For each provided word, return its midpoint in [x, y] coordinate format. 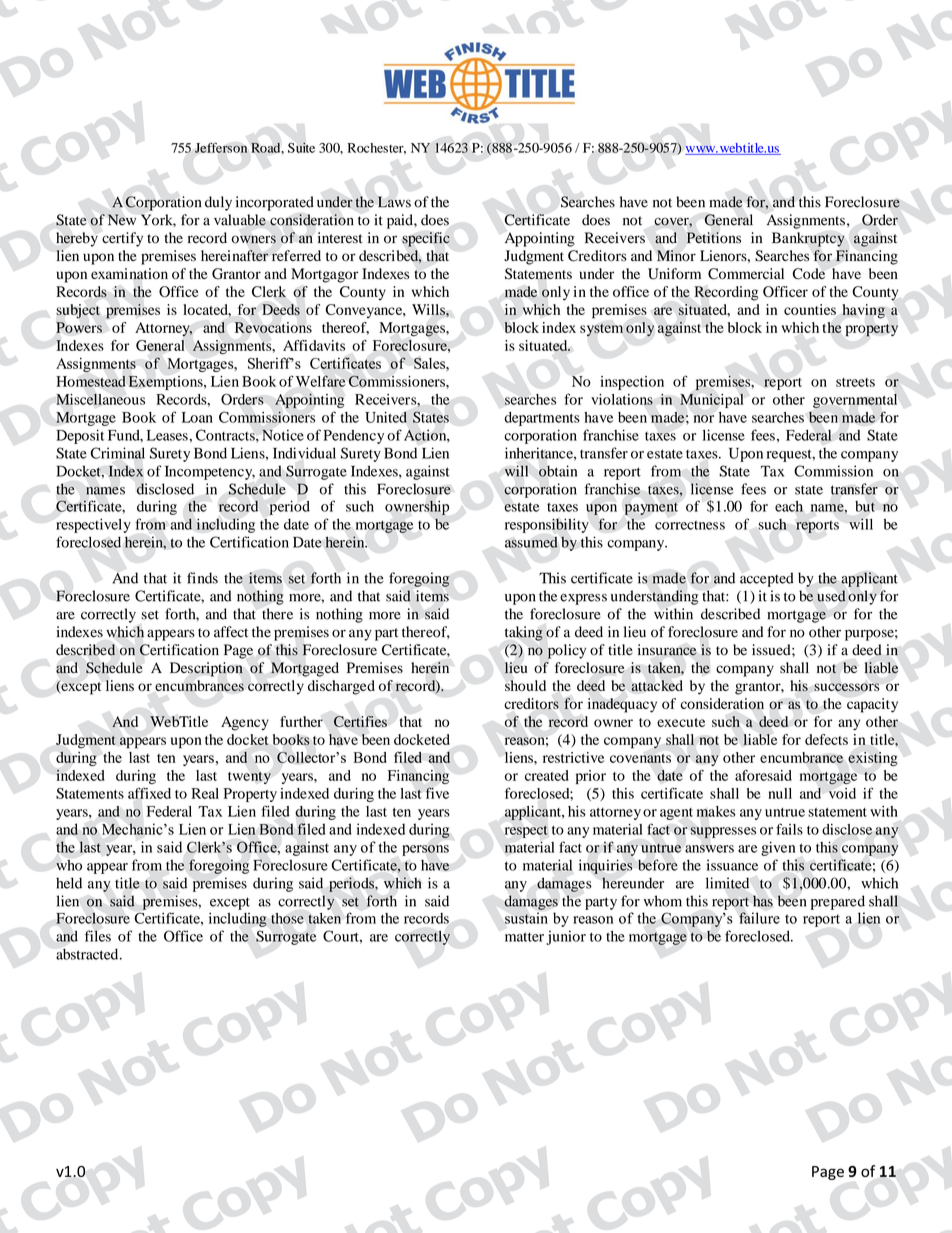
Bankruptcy [808, 239]
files [98, 936]
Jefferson [221, 147]
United [386, 417]
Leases [168, 435]
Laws [394, 202]
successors [846, 687]
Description [206, 669]
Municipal [711, 400]
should [525, 685]
